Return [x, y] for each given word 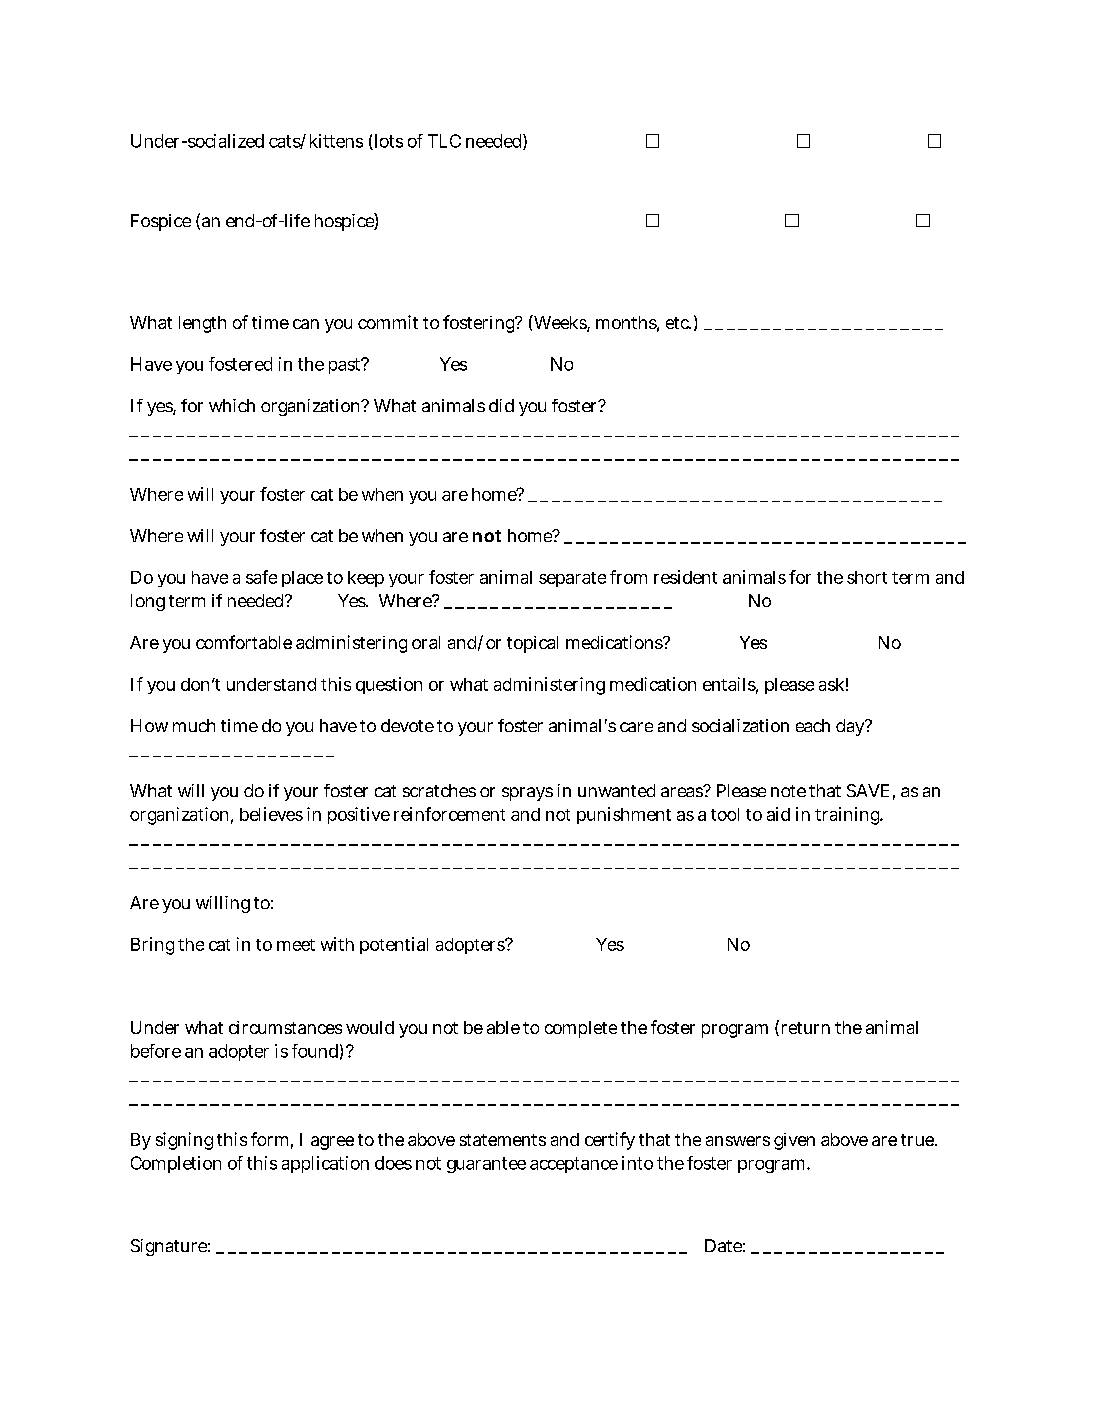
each [813, 725]
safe [261, 577]
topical [532, 644]
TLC [444, 141]
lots [387, 142]
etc [678, 323]
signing [184, 1141]
